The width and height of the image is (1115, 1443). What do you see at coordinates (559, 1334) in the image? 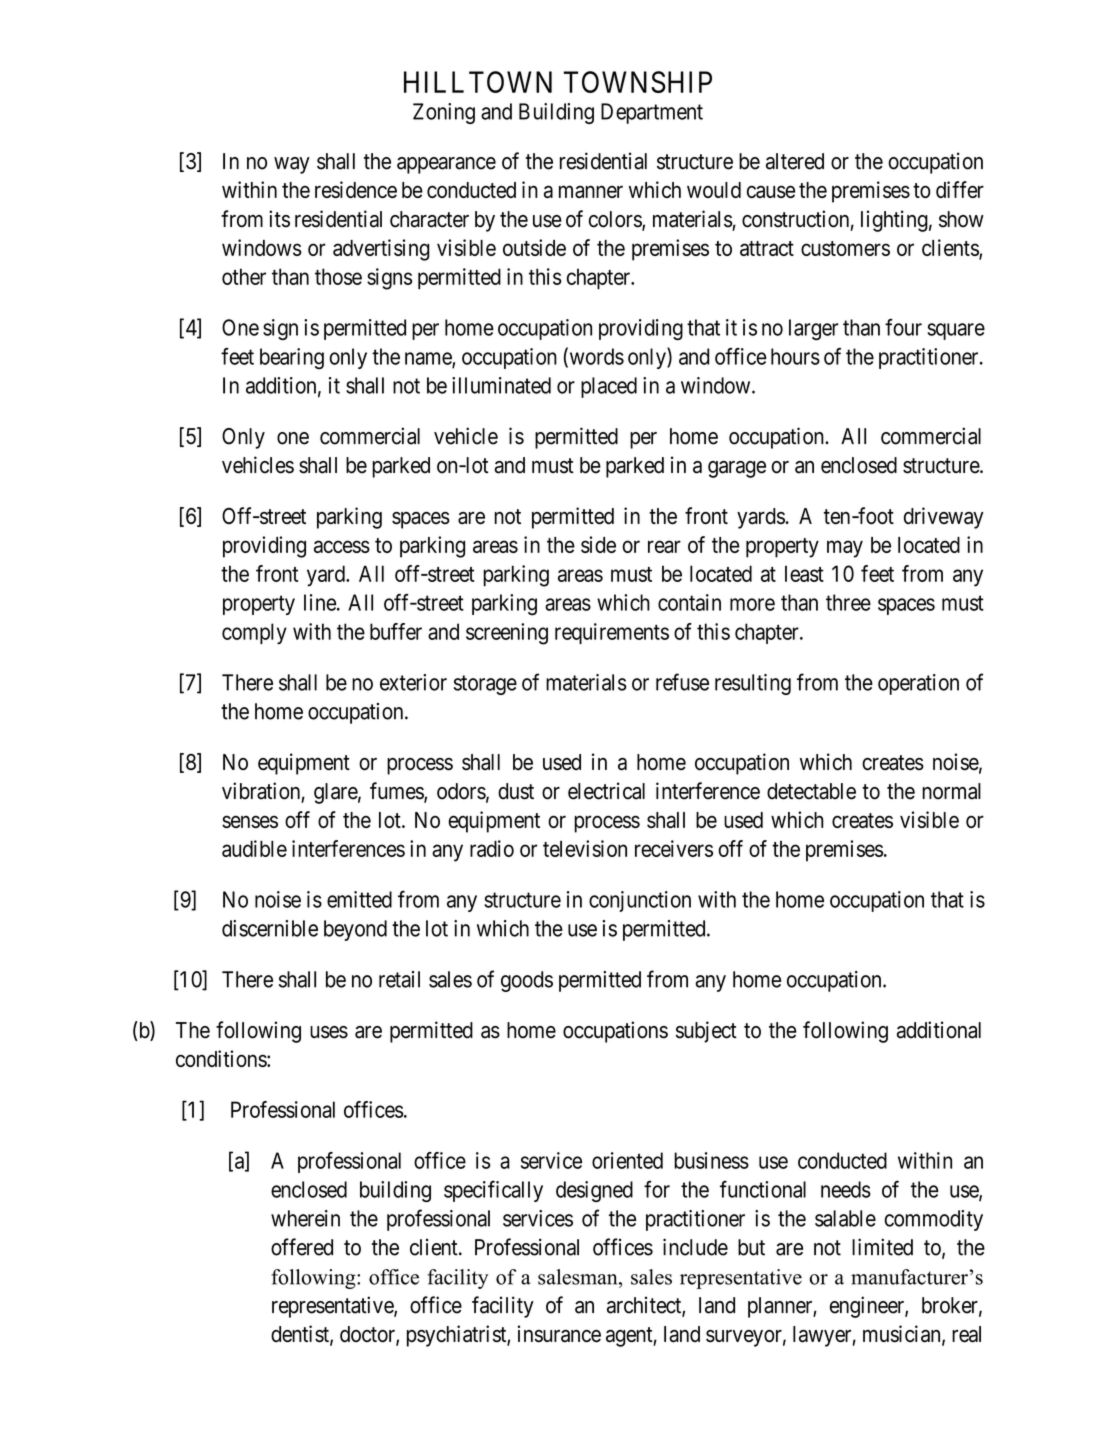
I see `insurance` at bounding box center [559, 1334].
